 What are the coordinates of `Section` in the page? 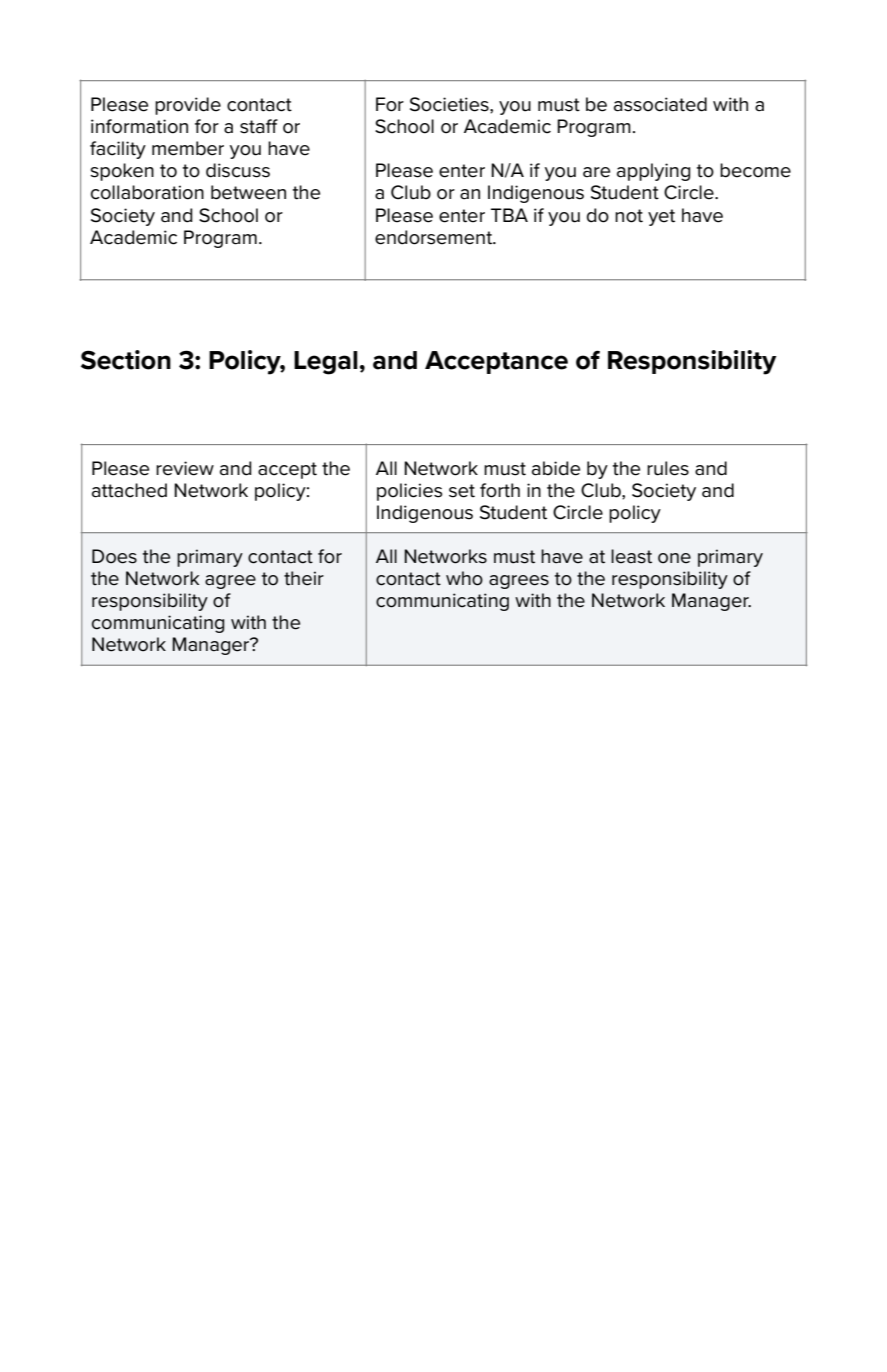 It's located at (126, 360).
